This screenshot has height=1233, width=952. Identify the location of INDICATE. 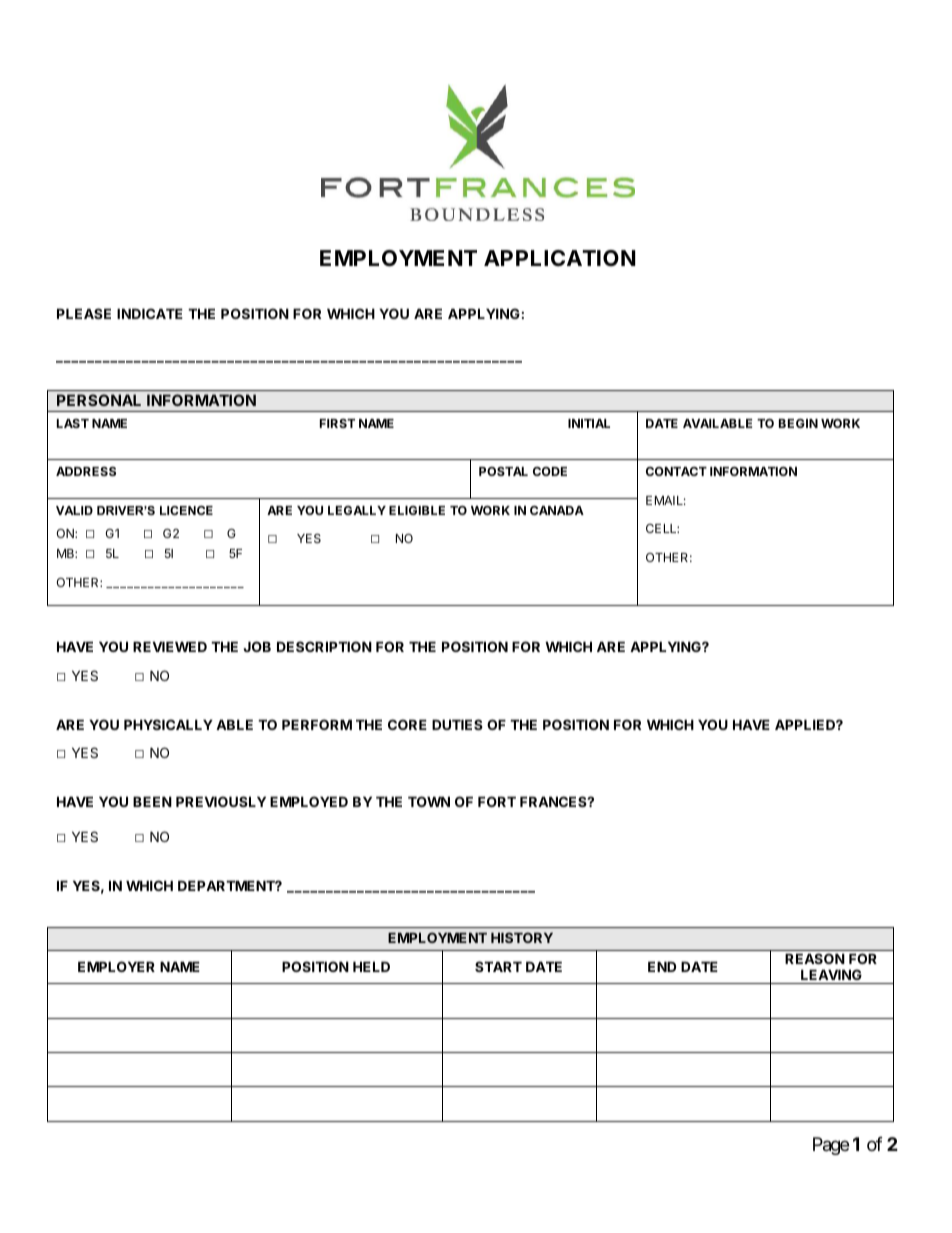
(150, 313).
